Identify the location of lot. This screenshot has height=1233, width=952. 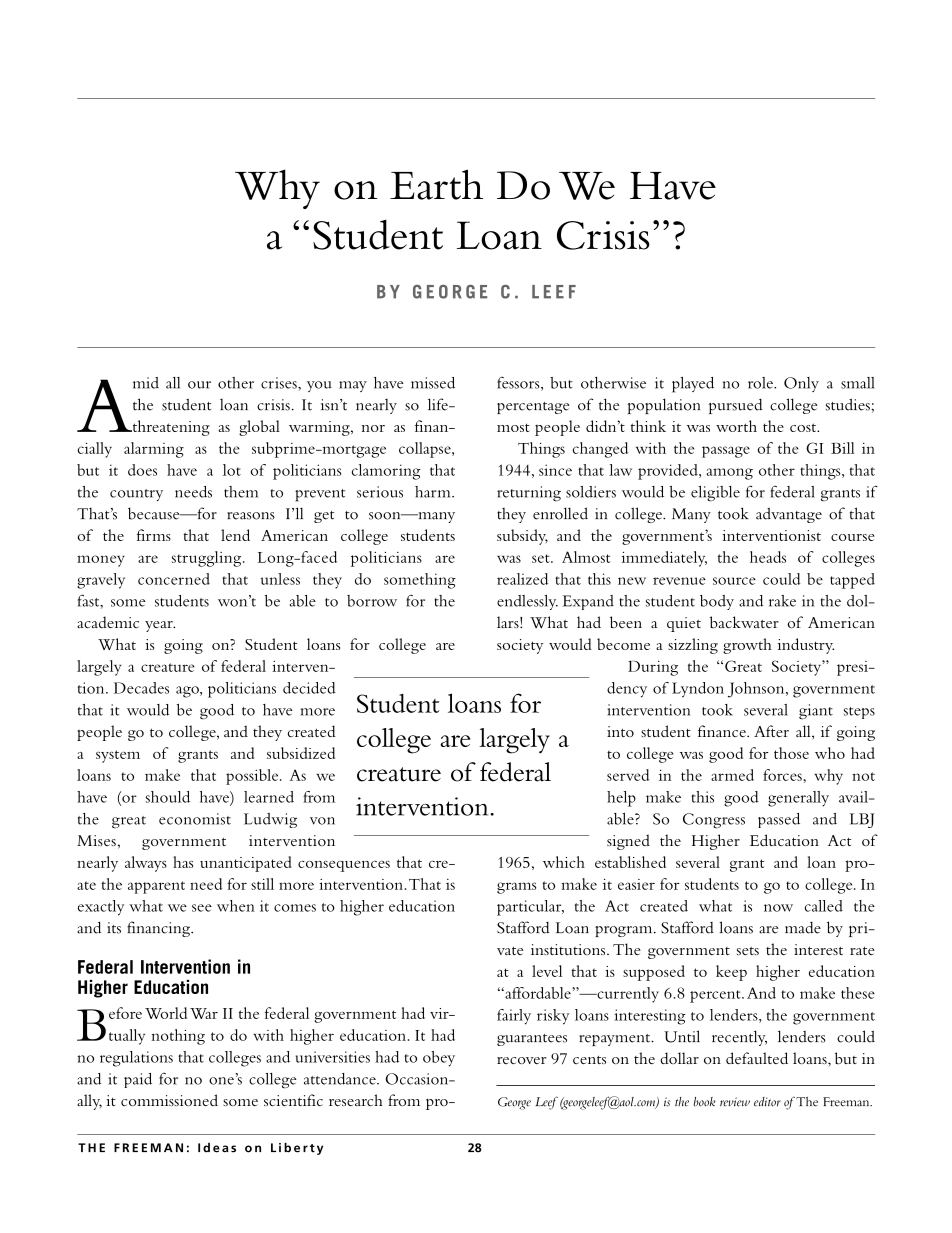
(232, 470).
